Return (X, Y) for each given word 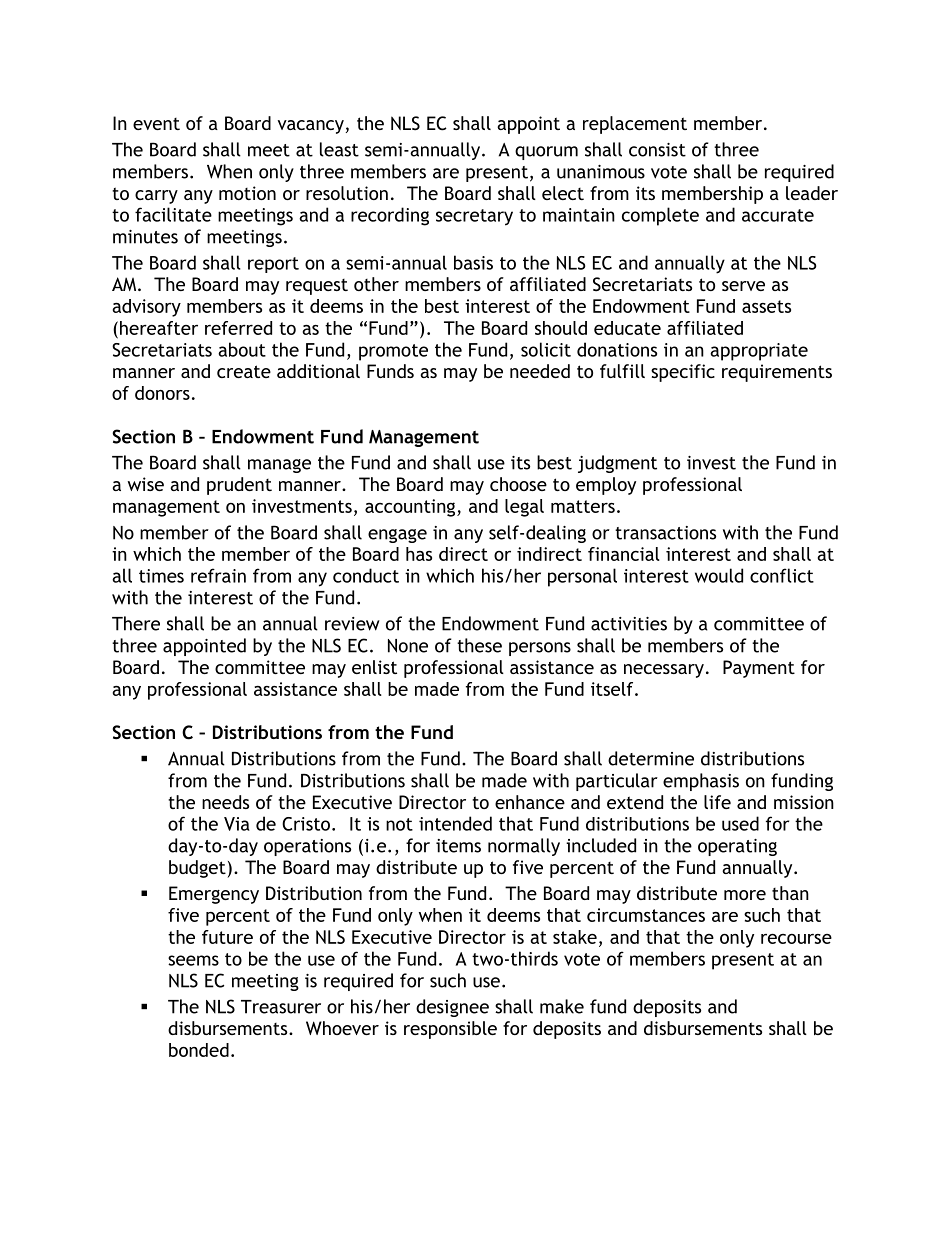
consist (657, 150)
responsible (450, 1030)
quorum (546, 153)
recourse (796, 939)
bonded (199, 1050)
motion (247, 193)
